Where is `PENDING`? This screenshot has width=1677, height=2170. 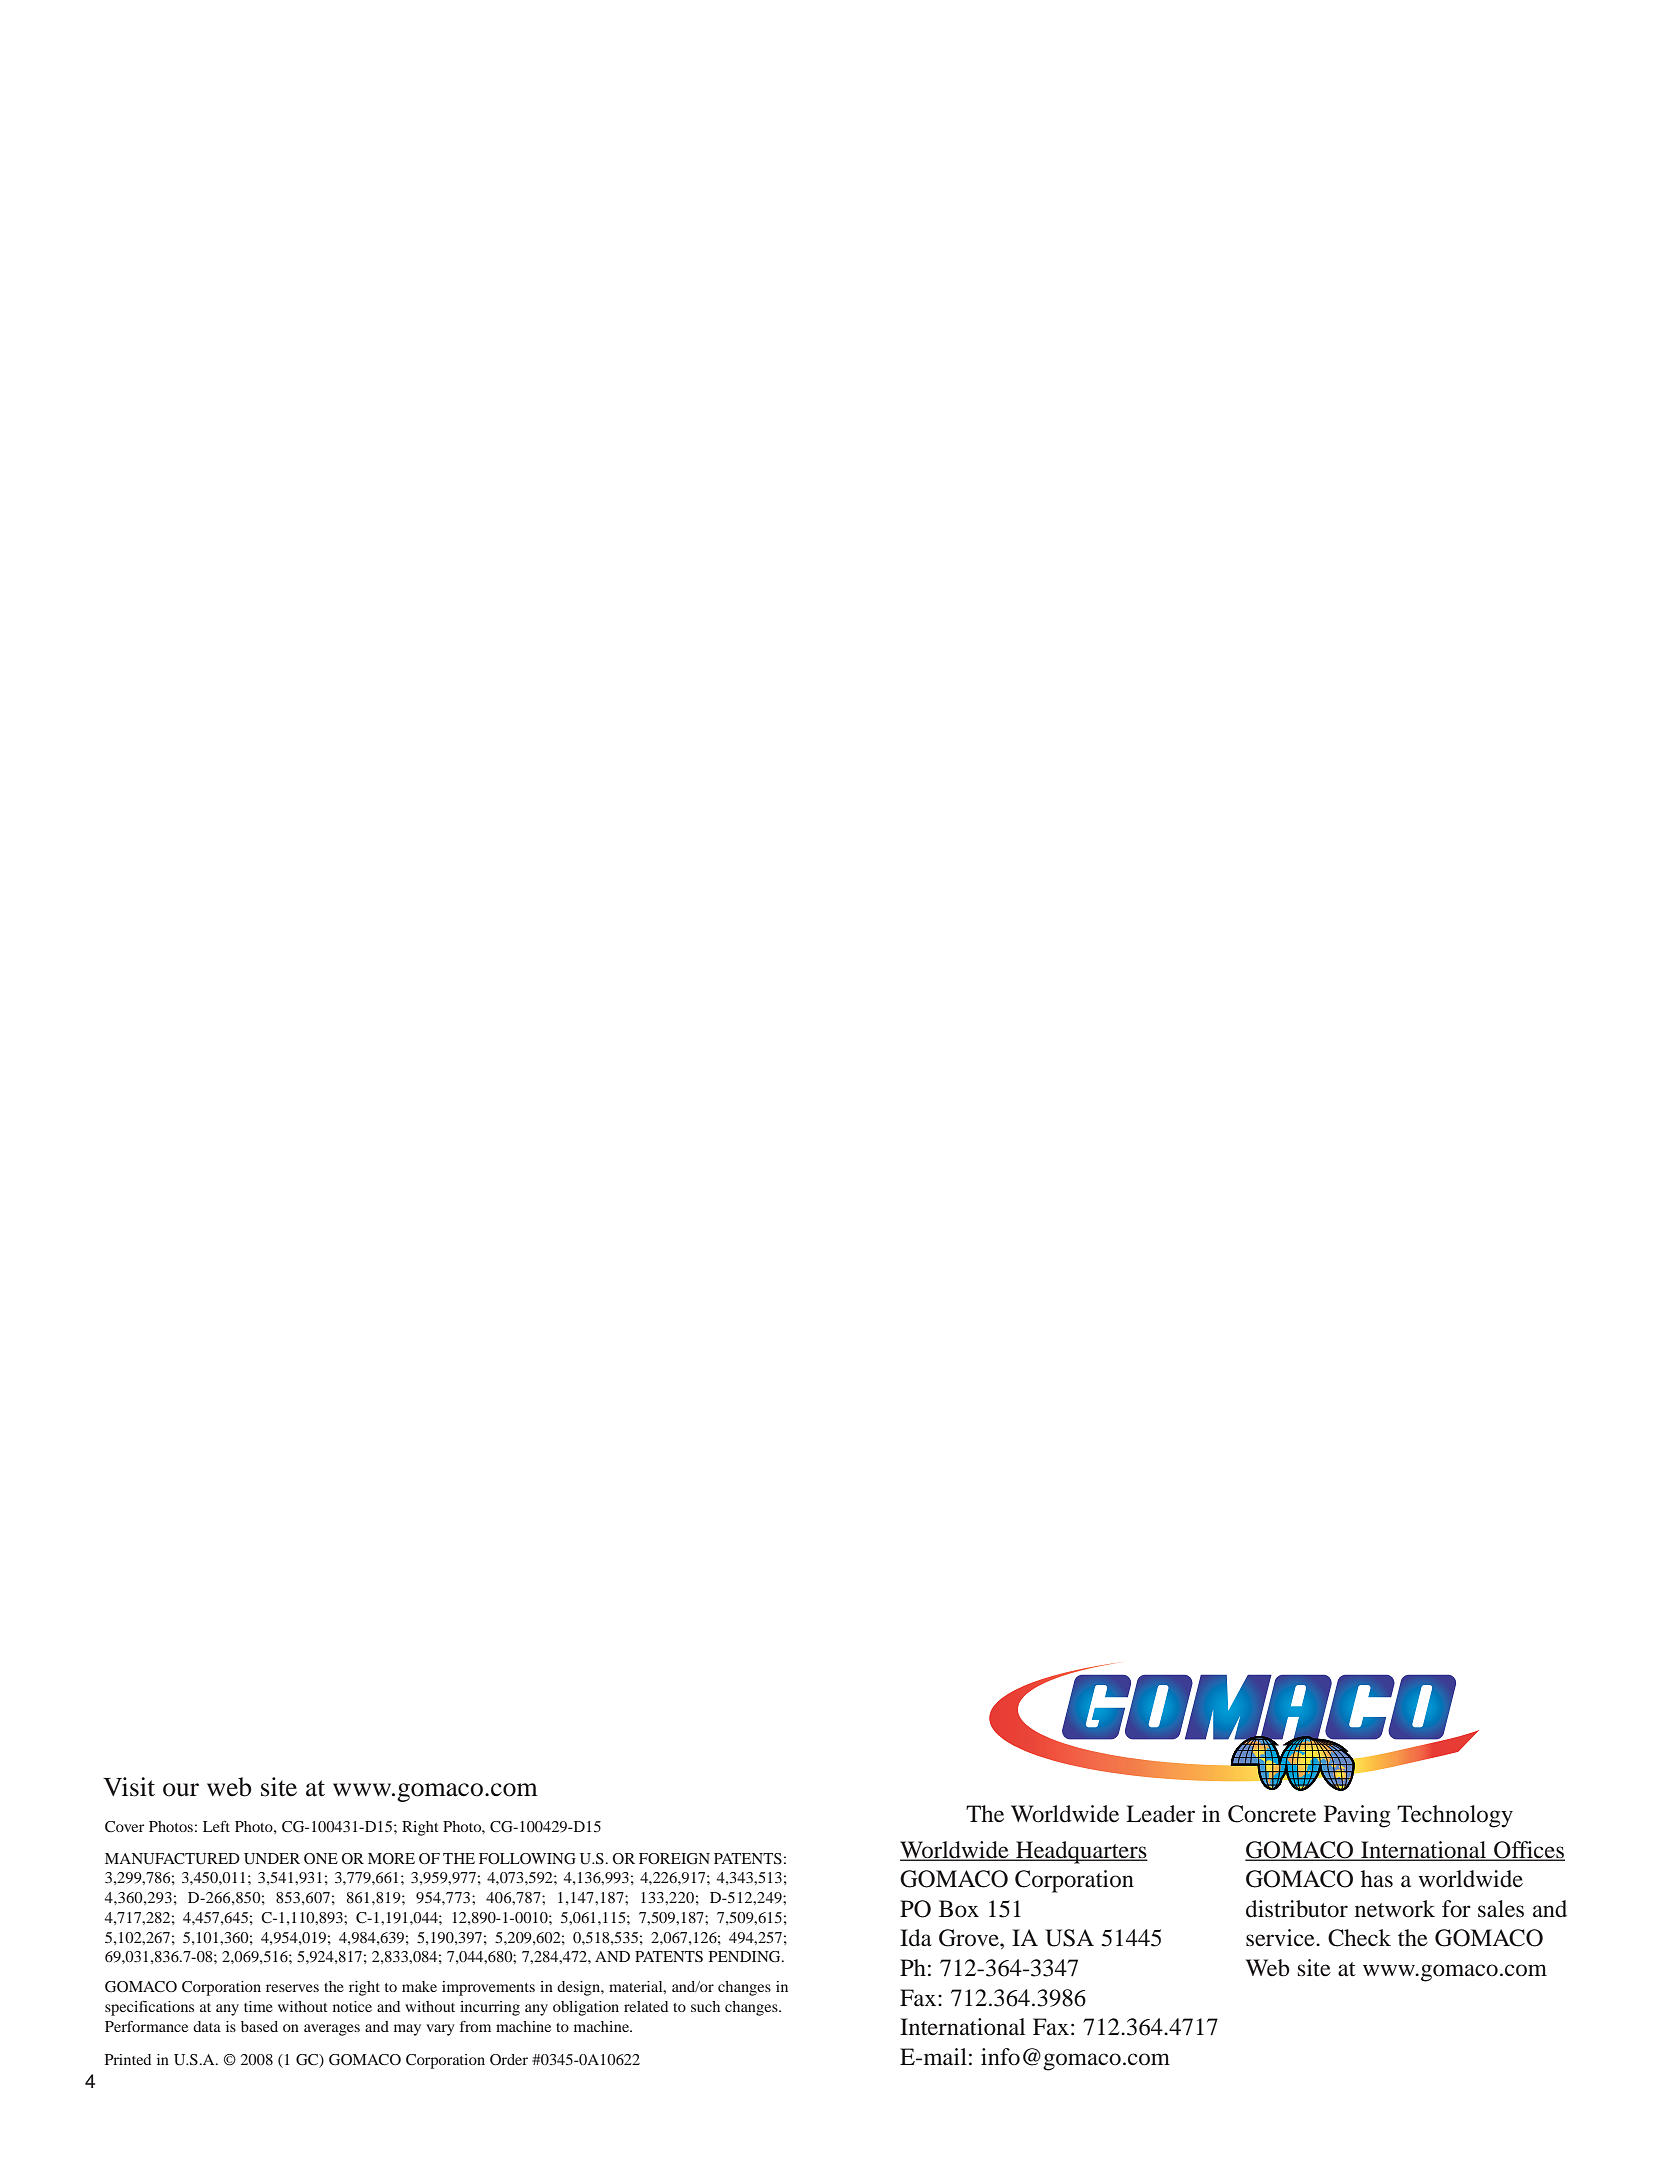
PENDING is located at coordinates (746, 1957).
